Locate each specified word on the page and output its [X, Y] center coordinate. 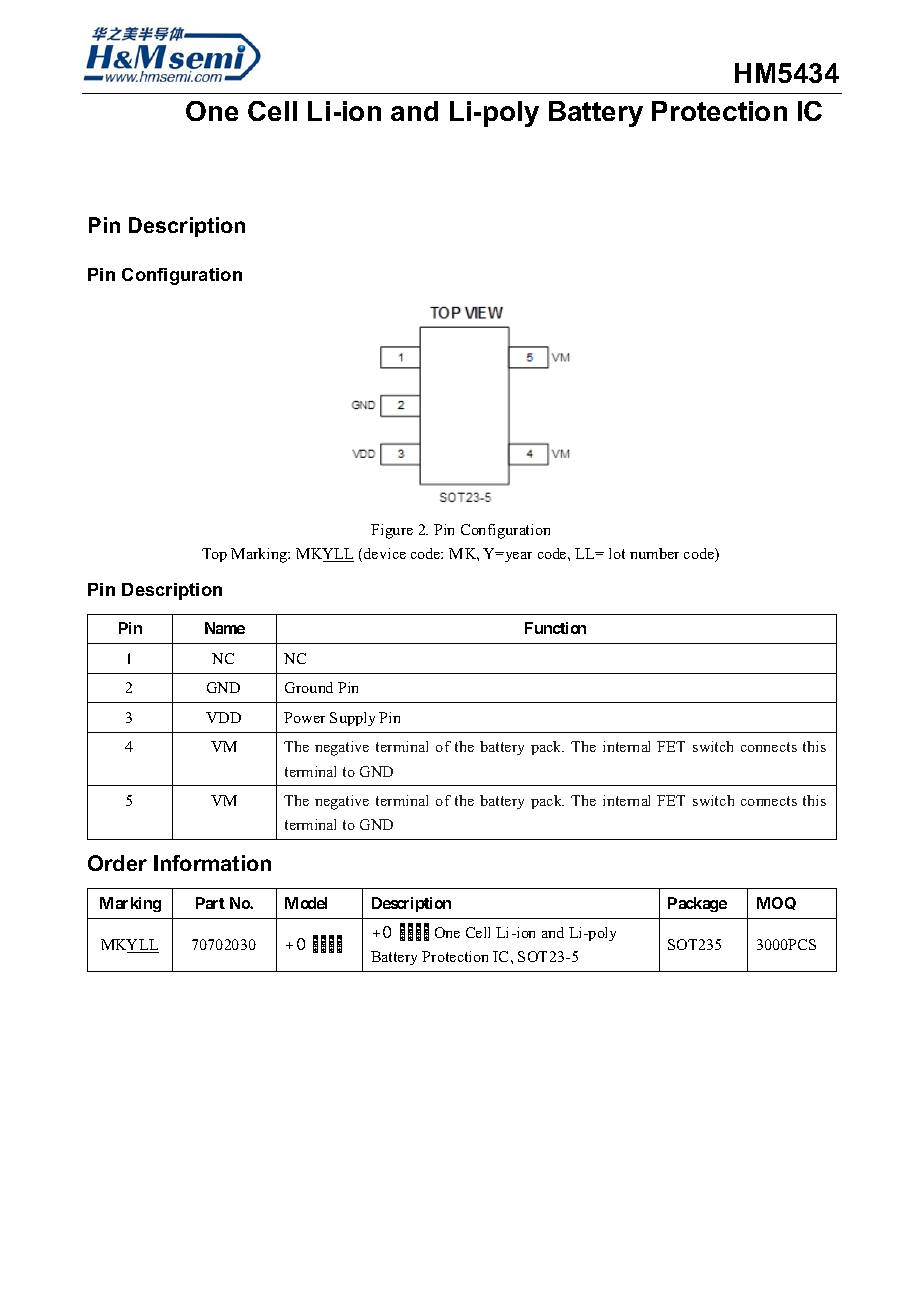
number [654, 553]
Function [555, 628]
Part [210, 903]
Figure [392, 531]
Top [214, 555]
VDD [223, 717]
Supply [352, 719]
